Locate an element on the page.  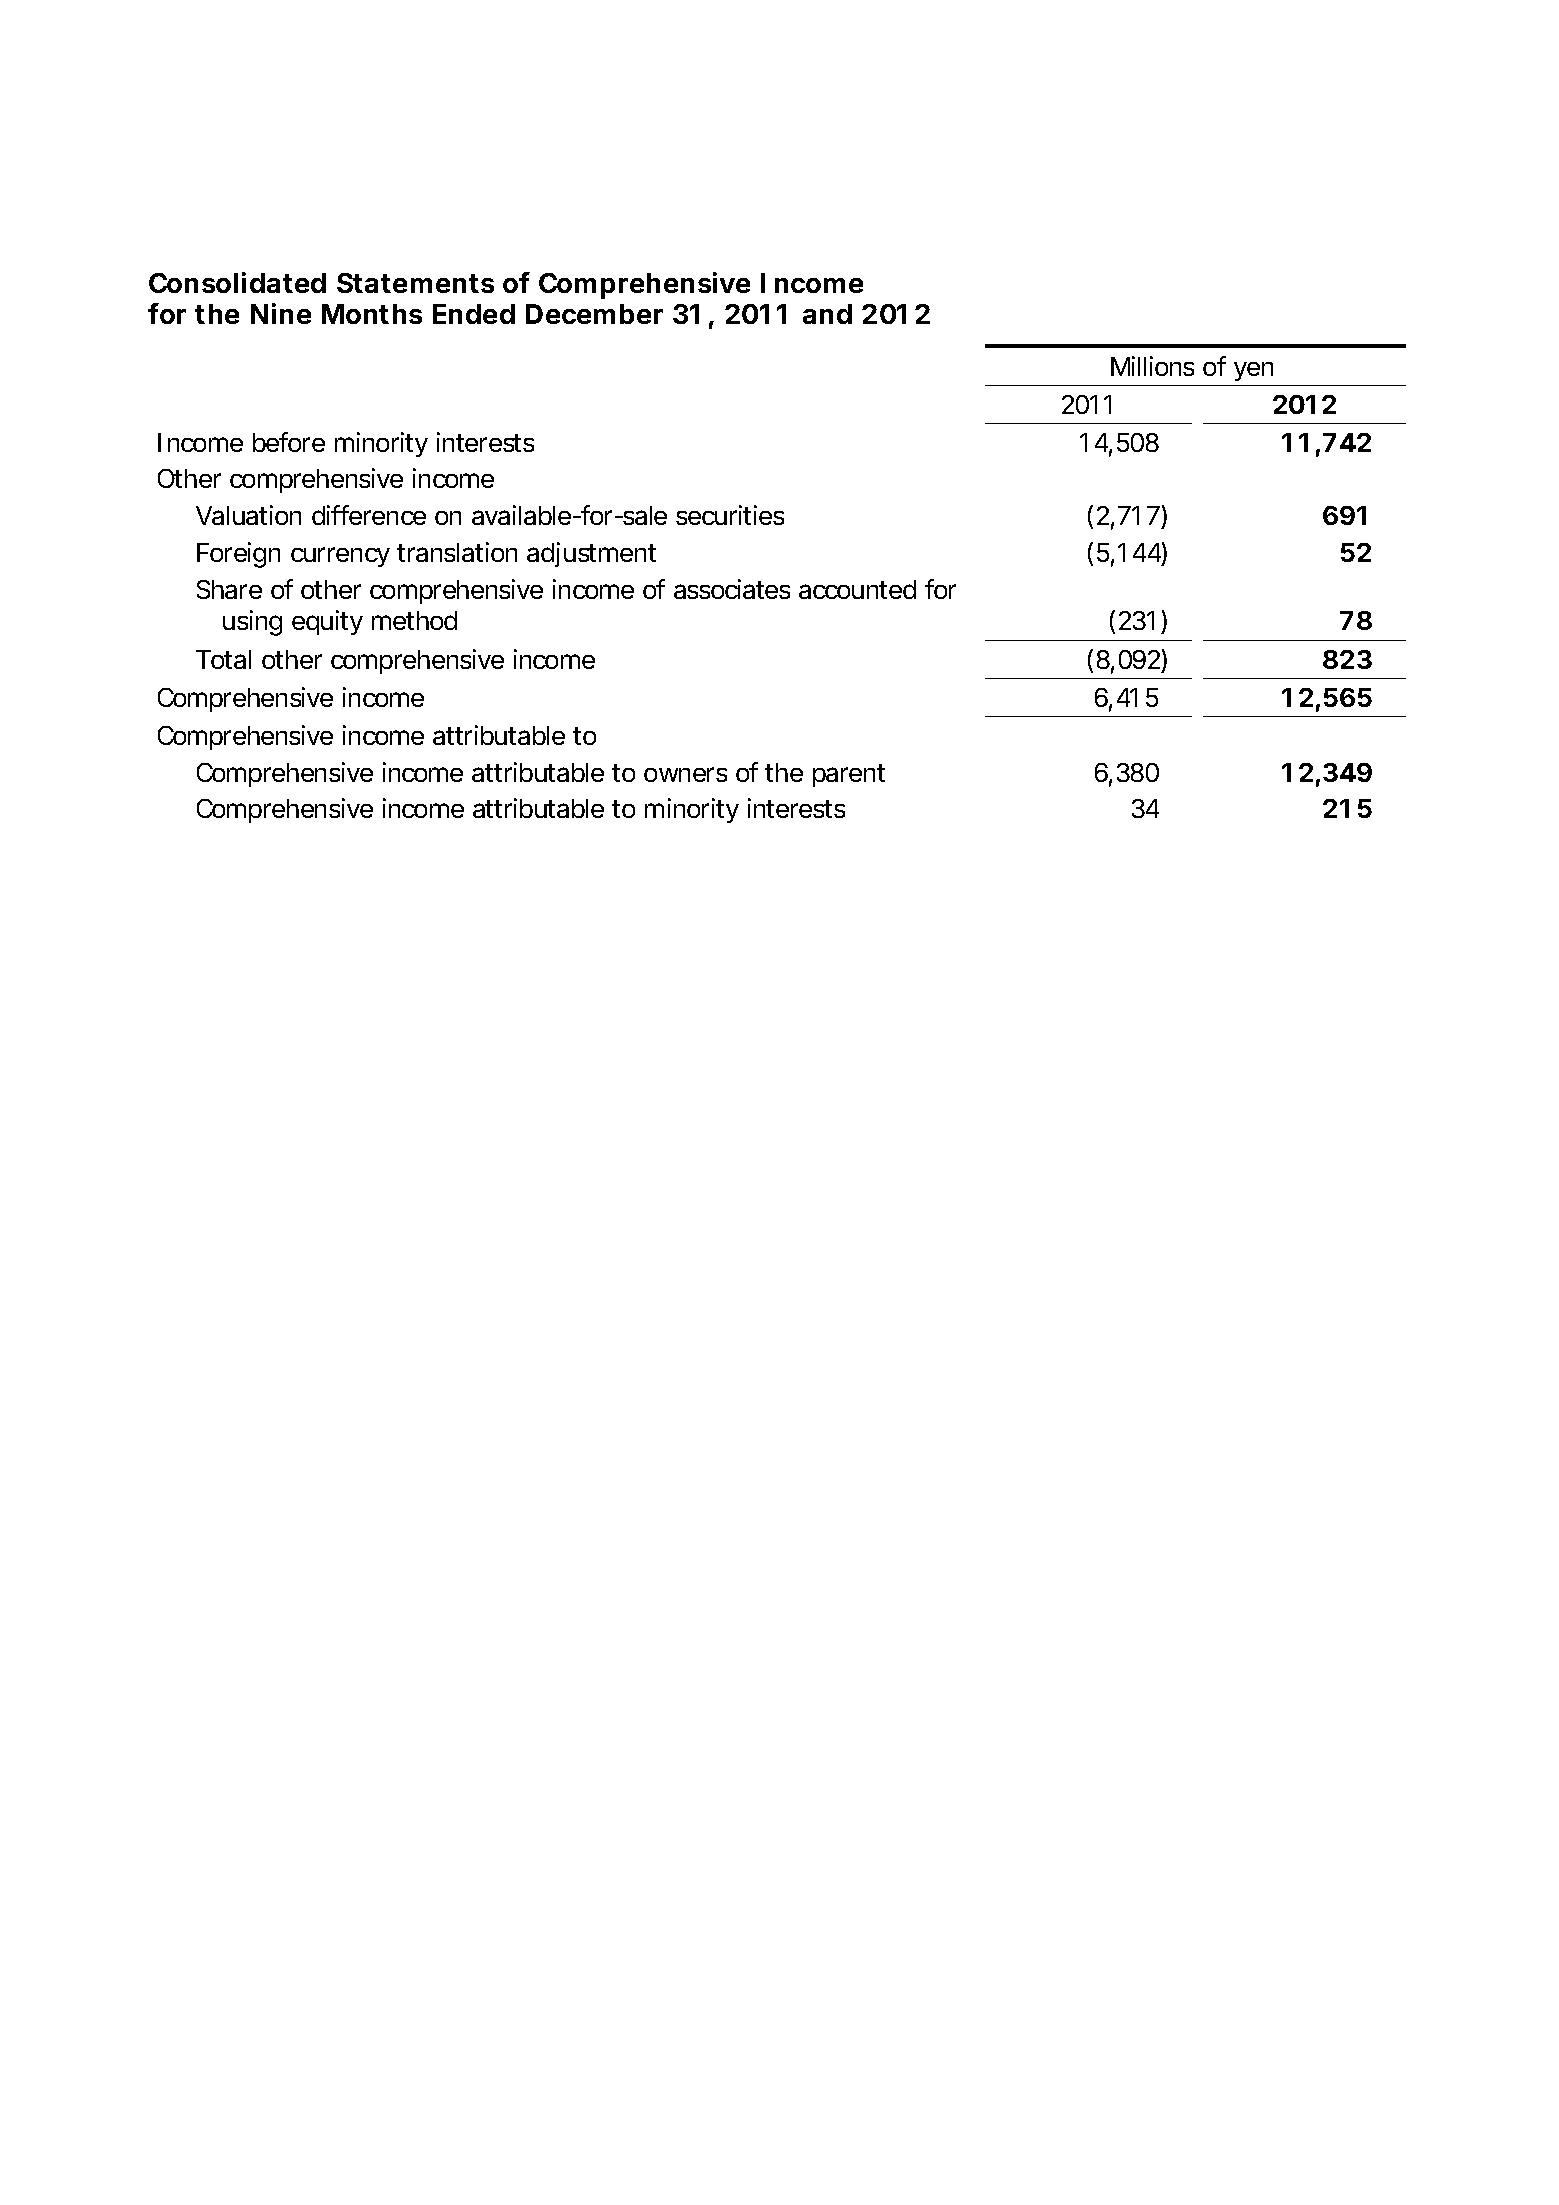
Total is located at coordinates (223, 659).
